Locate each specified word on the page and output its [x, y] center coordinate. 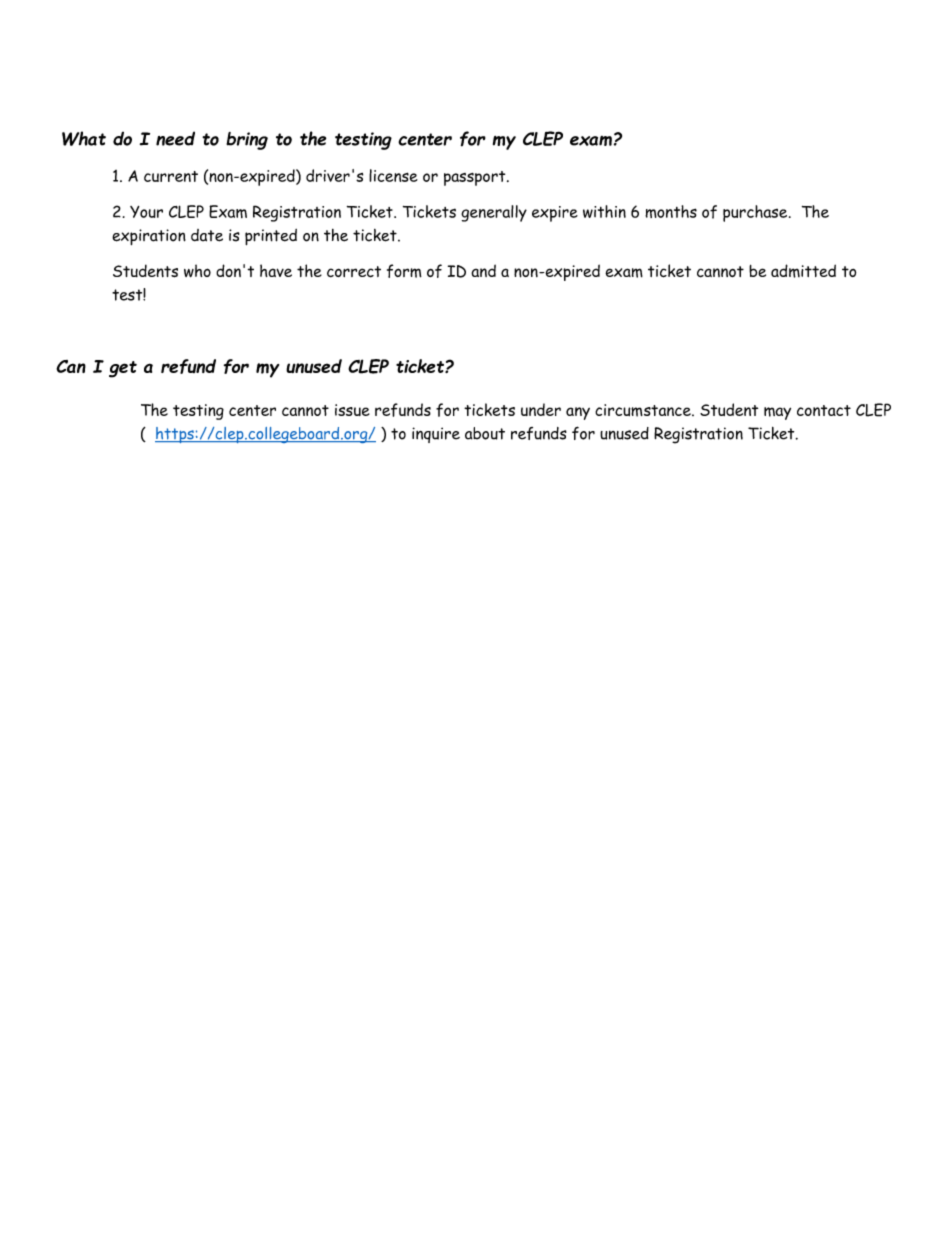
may [777, 413]
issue [352, 410]
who [197, 270]
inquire [436, 435]
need [175, 138]
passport [476, 178]
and [483, 270]
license [393, 175]
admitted [803, 271]
